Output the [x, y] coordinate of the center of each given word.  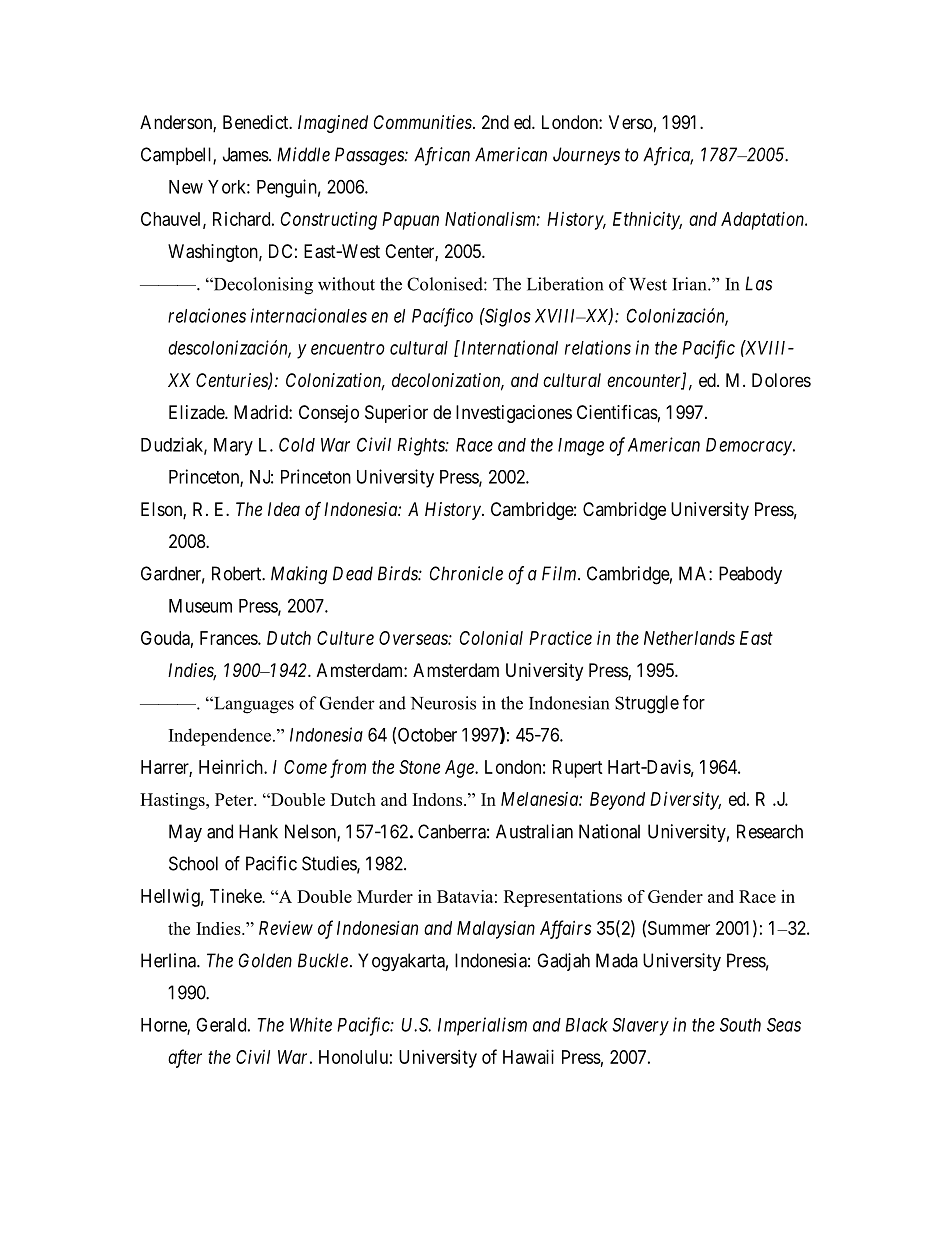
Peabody [750, 575]
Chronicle [466, 573]
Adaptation [764, 221]
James [246, 154]
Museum [200, 606]
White [311, 1024]
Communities [423, 122]
